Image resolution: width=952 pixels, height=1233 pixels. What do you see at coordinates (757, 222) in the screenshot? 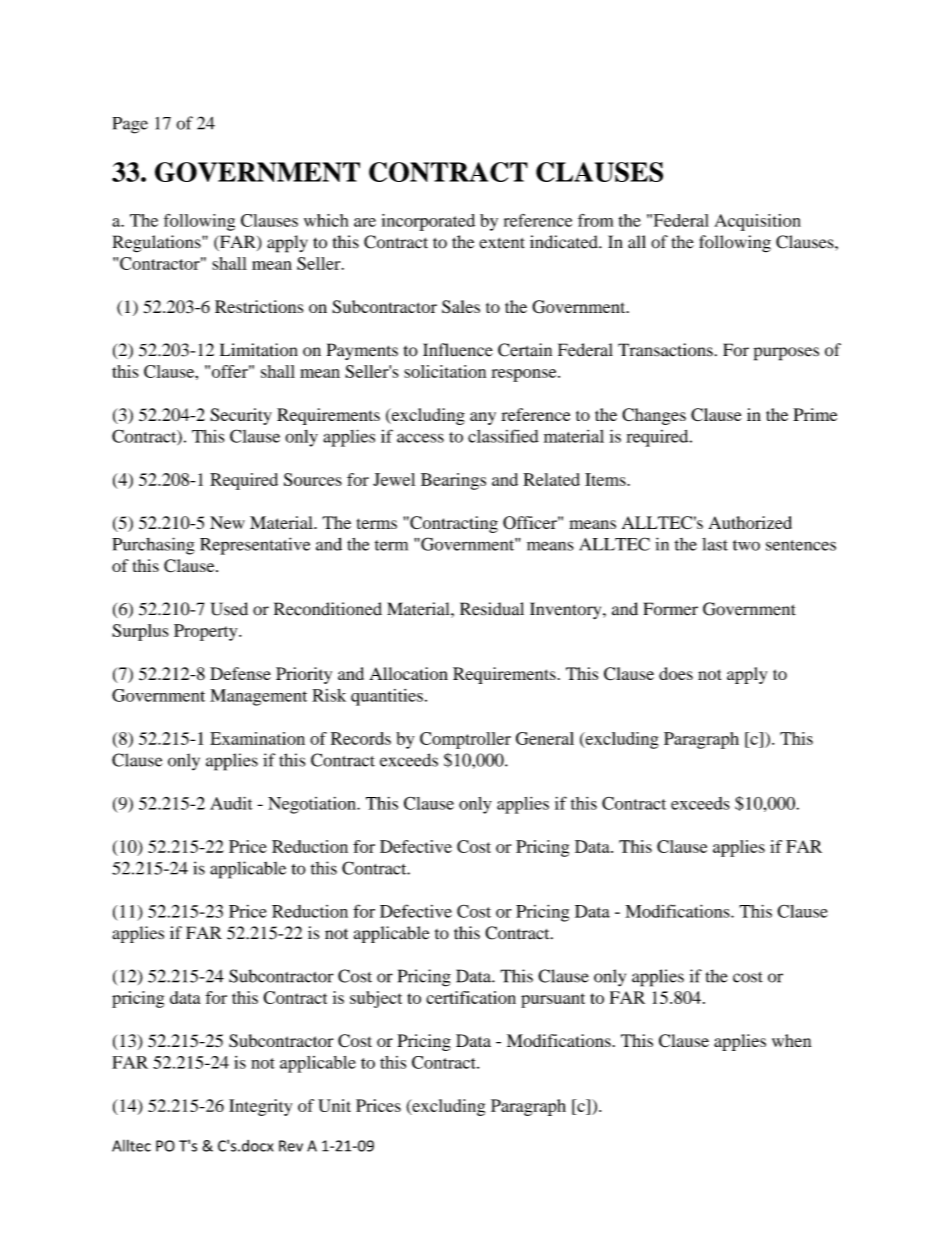
I see `Acquisition` at bounding box center [757, 222].
